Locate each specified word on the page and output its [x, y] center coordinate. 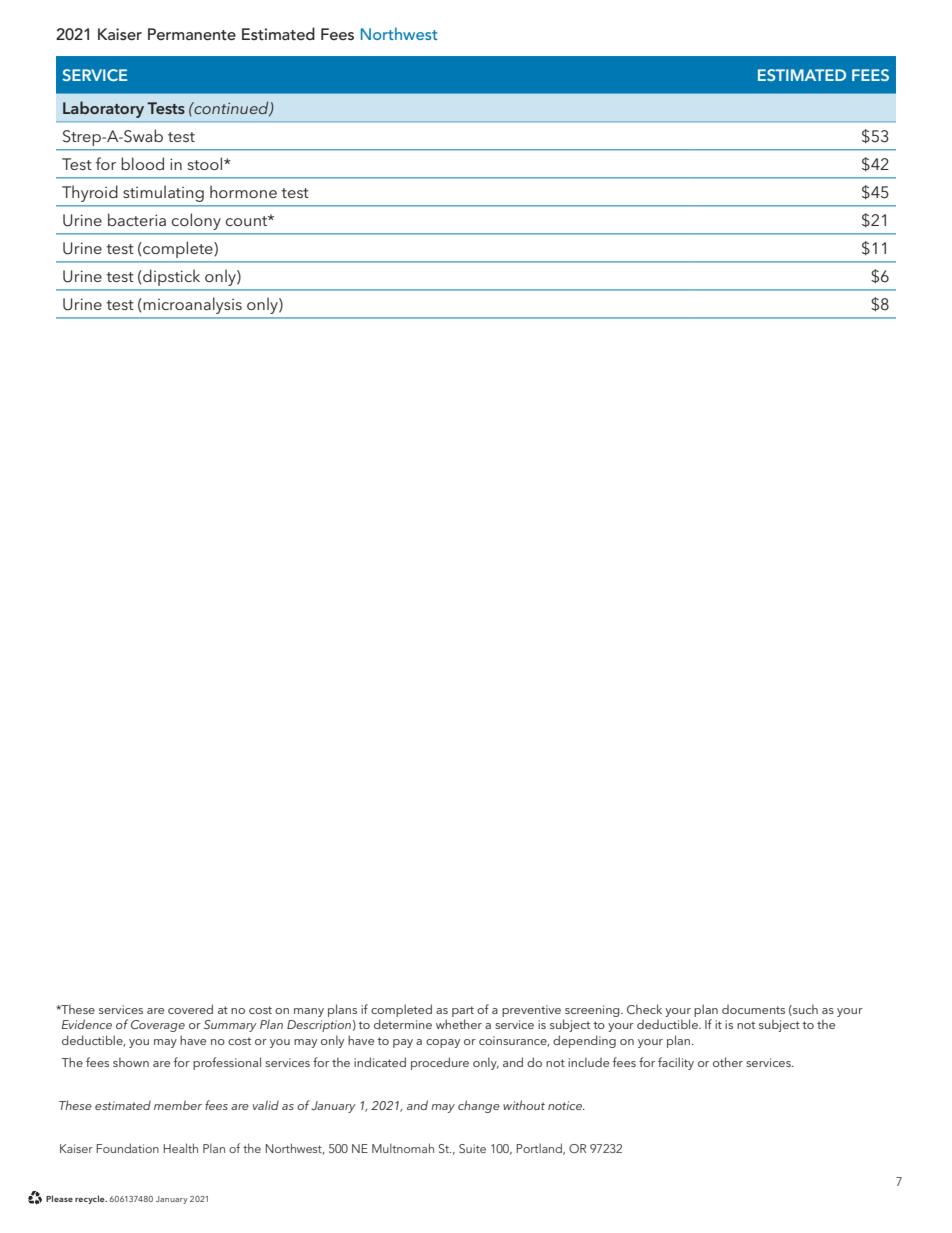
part [463, 1011]
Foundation [127, 1148]
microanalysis [192, 305]
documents [753, 1009]
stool [206, 163]
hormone [243, 191]
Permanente [192, 34]
